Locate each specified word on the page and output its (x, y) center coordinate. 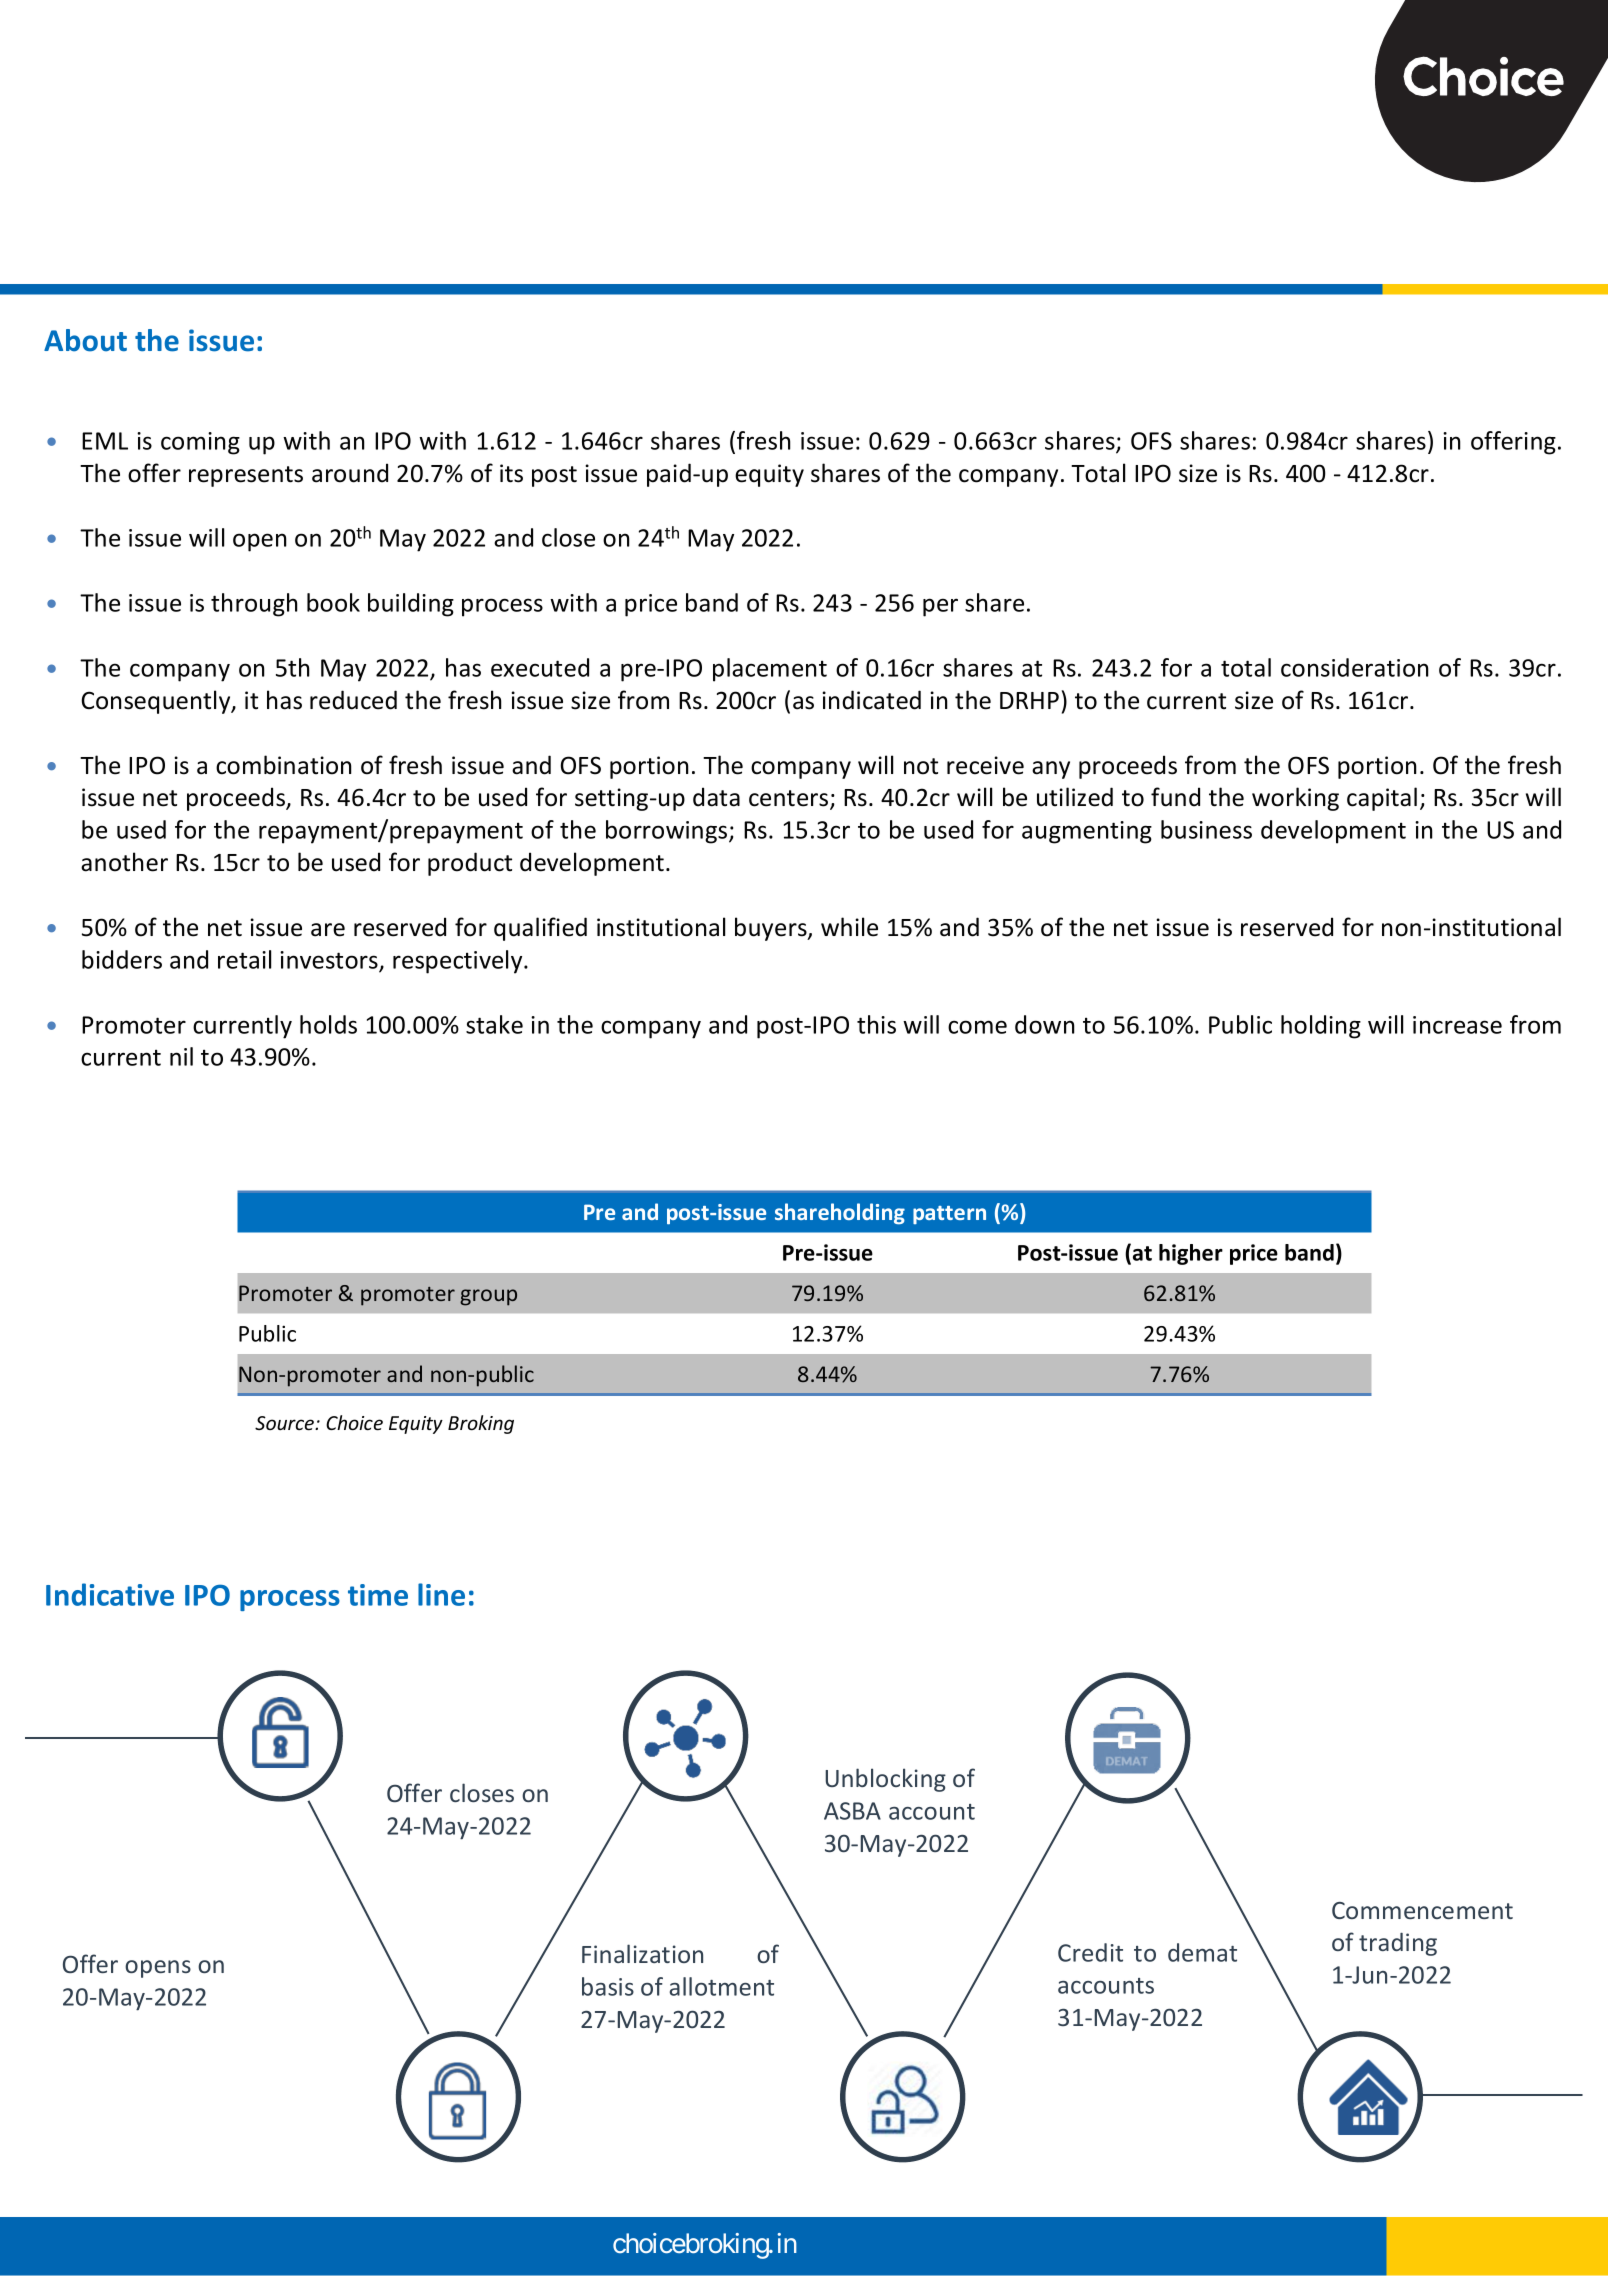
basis (608, 1986)
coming (200, 443)
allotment (721, 1986)
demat (1202, 1952)
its (511, 473)
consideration (1355, 667)
